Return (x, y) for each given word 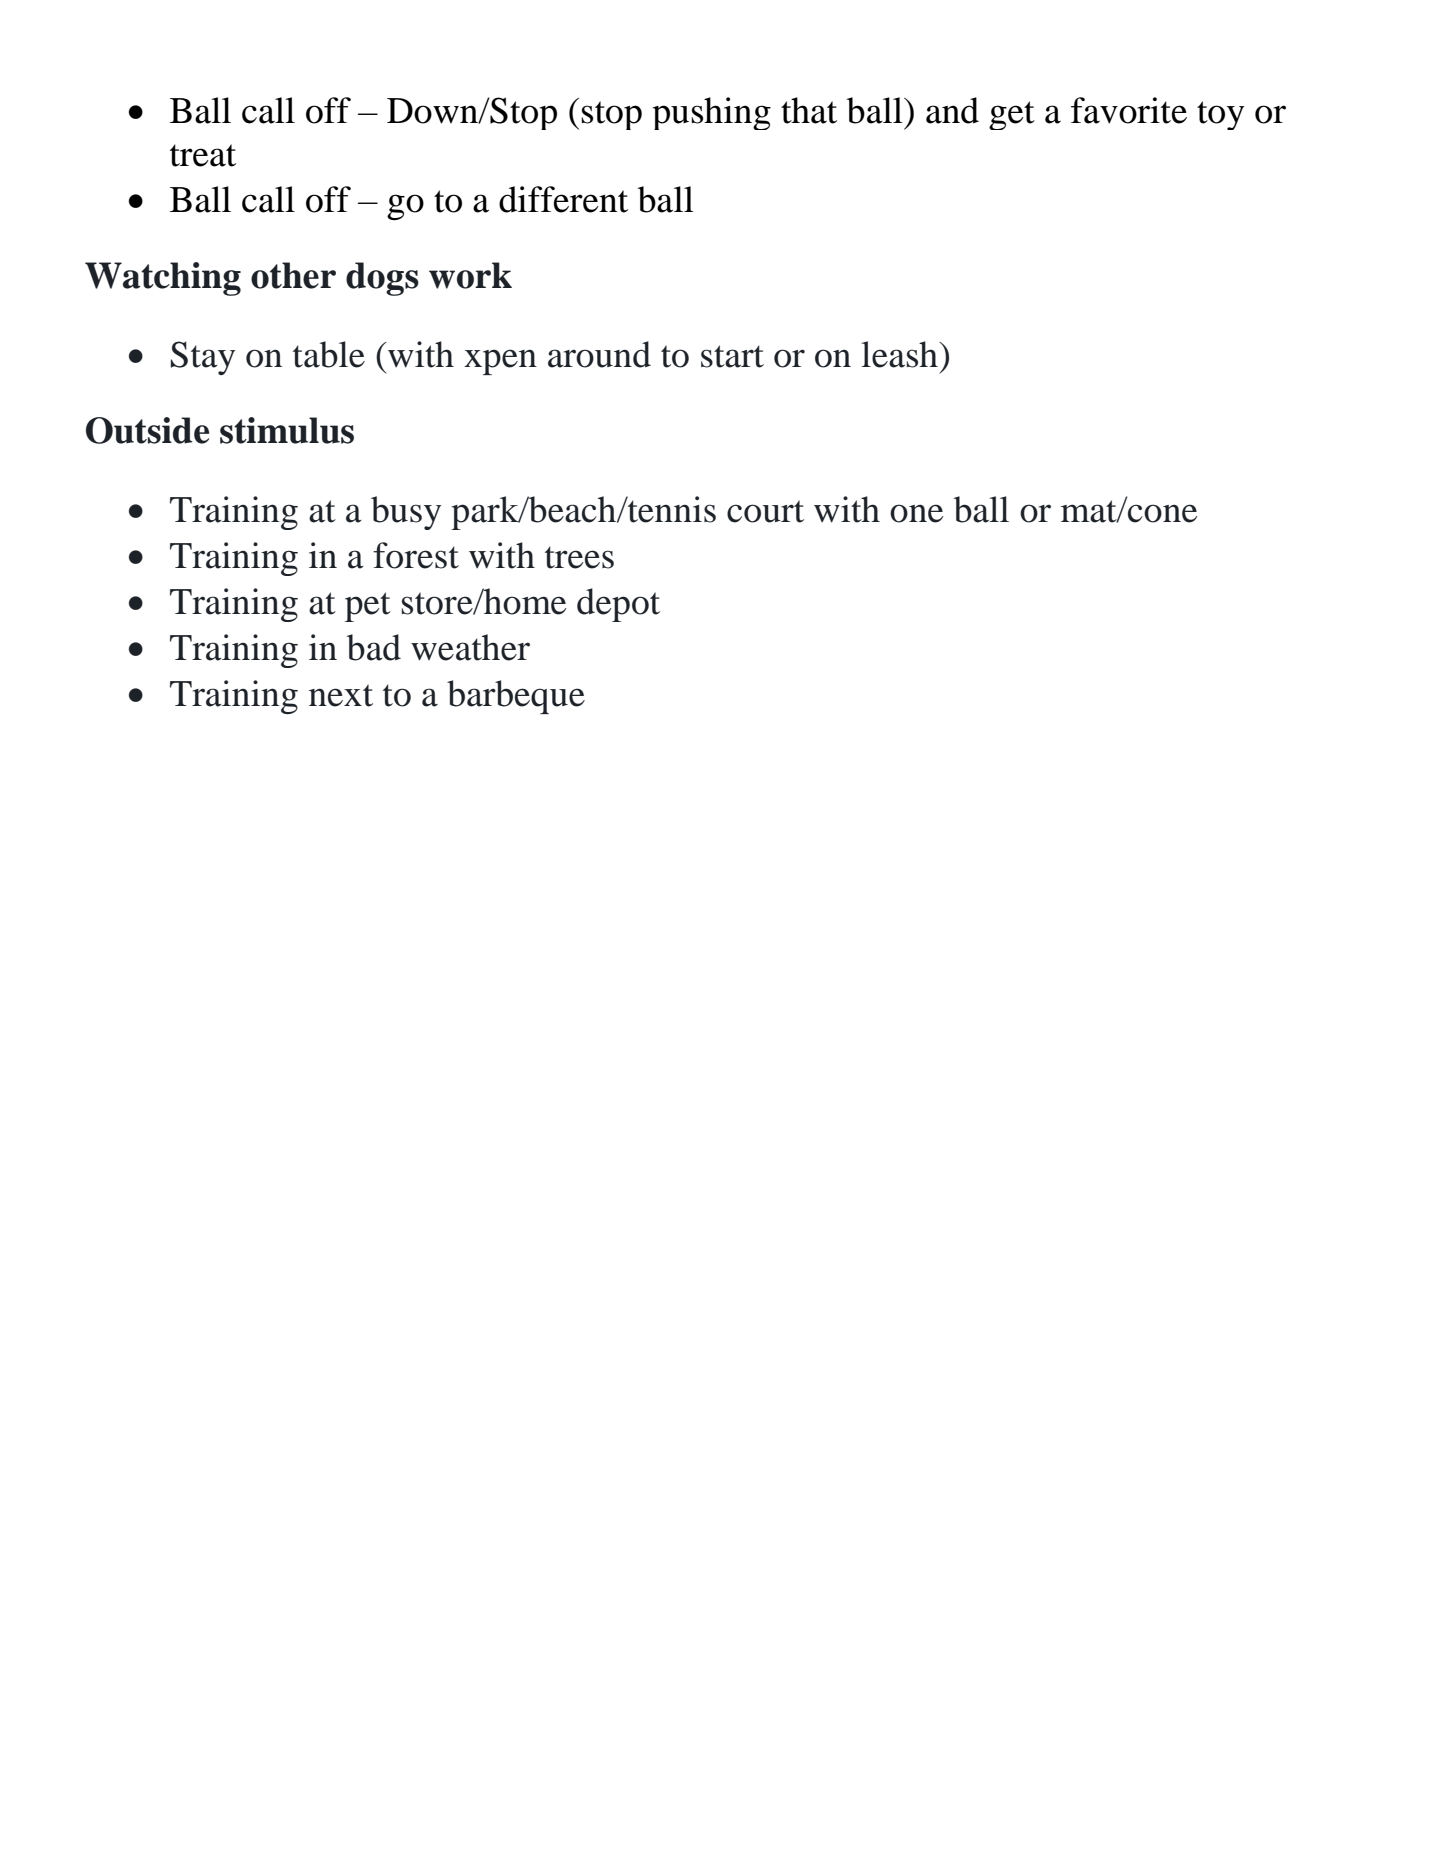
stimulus (287, 430)
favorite (1129, 110)
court (765, 511)
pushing (712, 113)
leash (901, 354)
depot (618, 605)
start (732, 356)
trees (579, 557)
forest (416, 555)
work (470, 275)
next (341, 695)
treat (203, 155)
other (293, 275)
